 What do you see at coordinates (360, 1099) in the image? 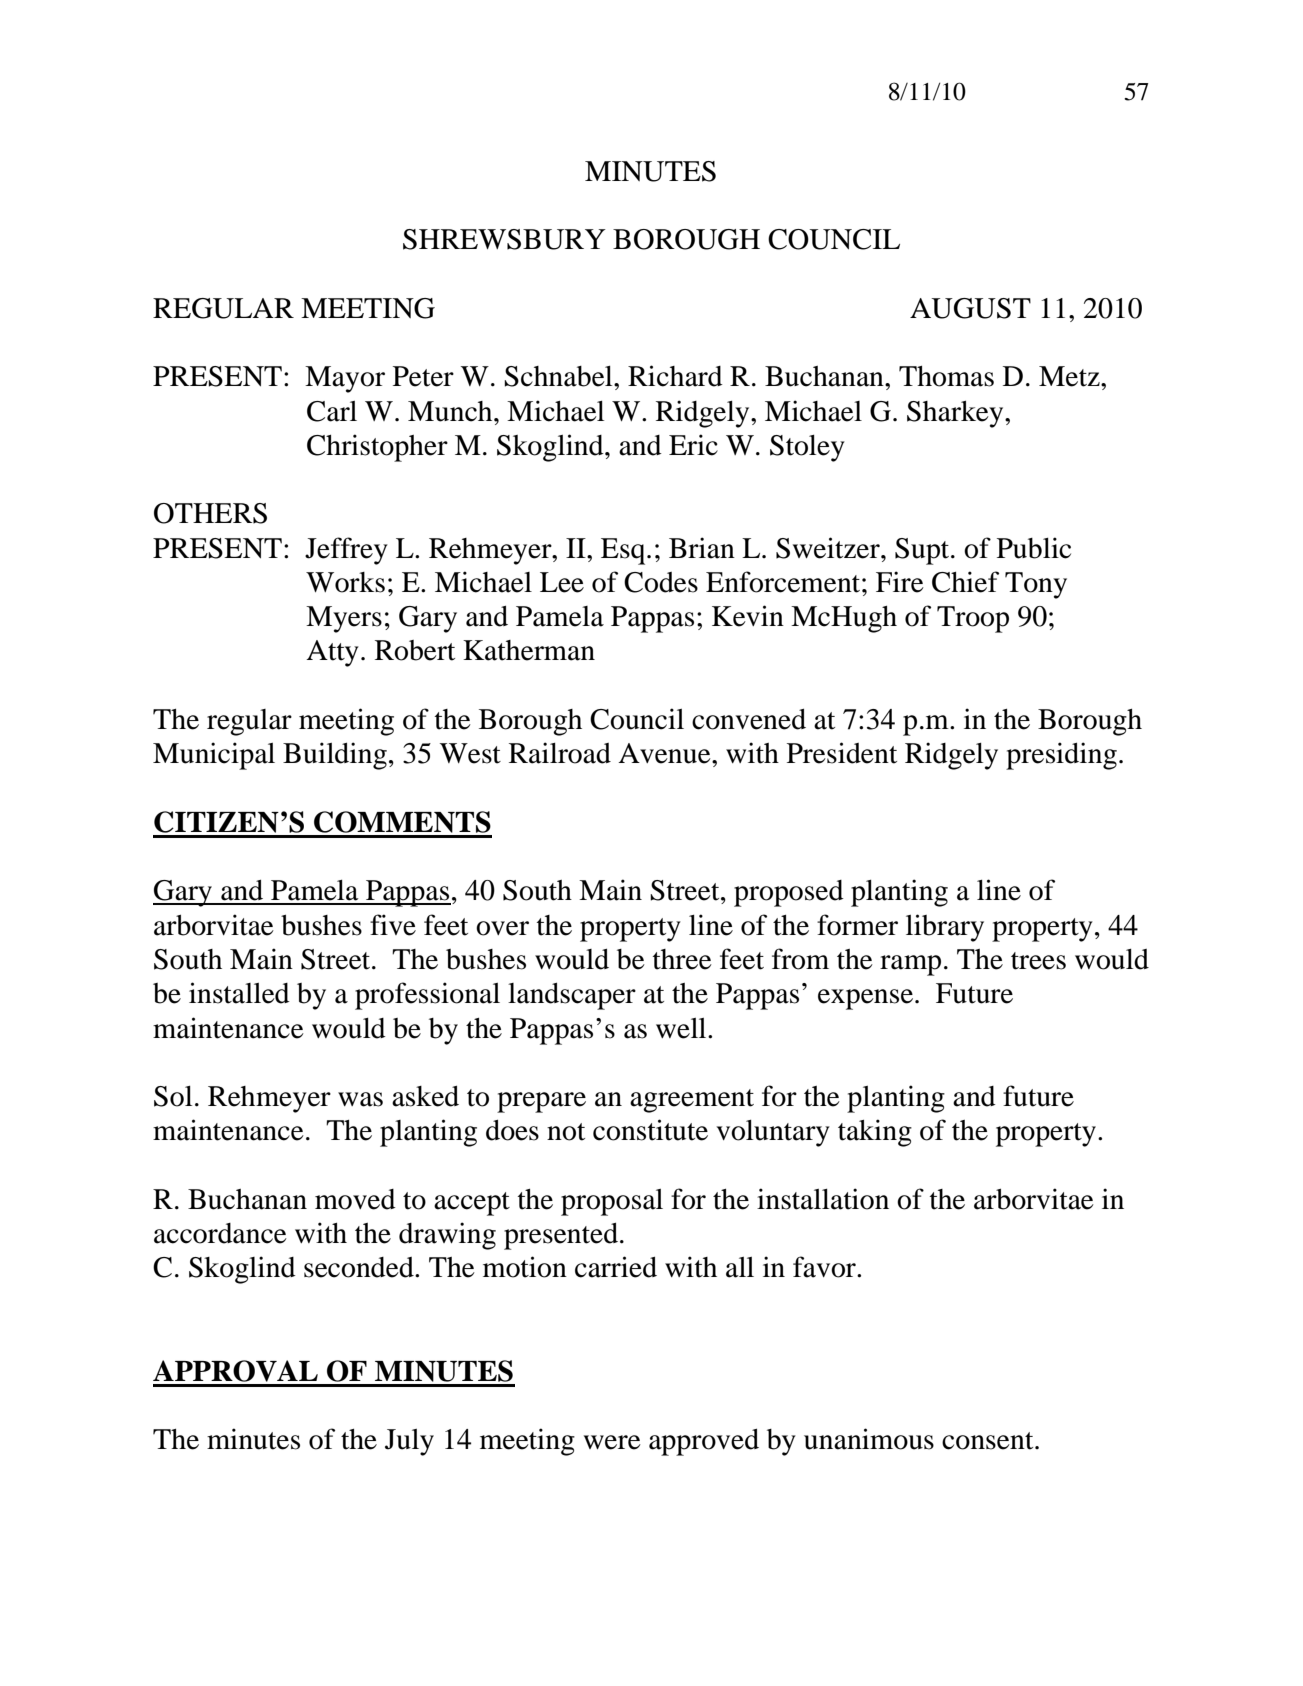
I see `was` at bounding box center [360, 1099].
